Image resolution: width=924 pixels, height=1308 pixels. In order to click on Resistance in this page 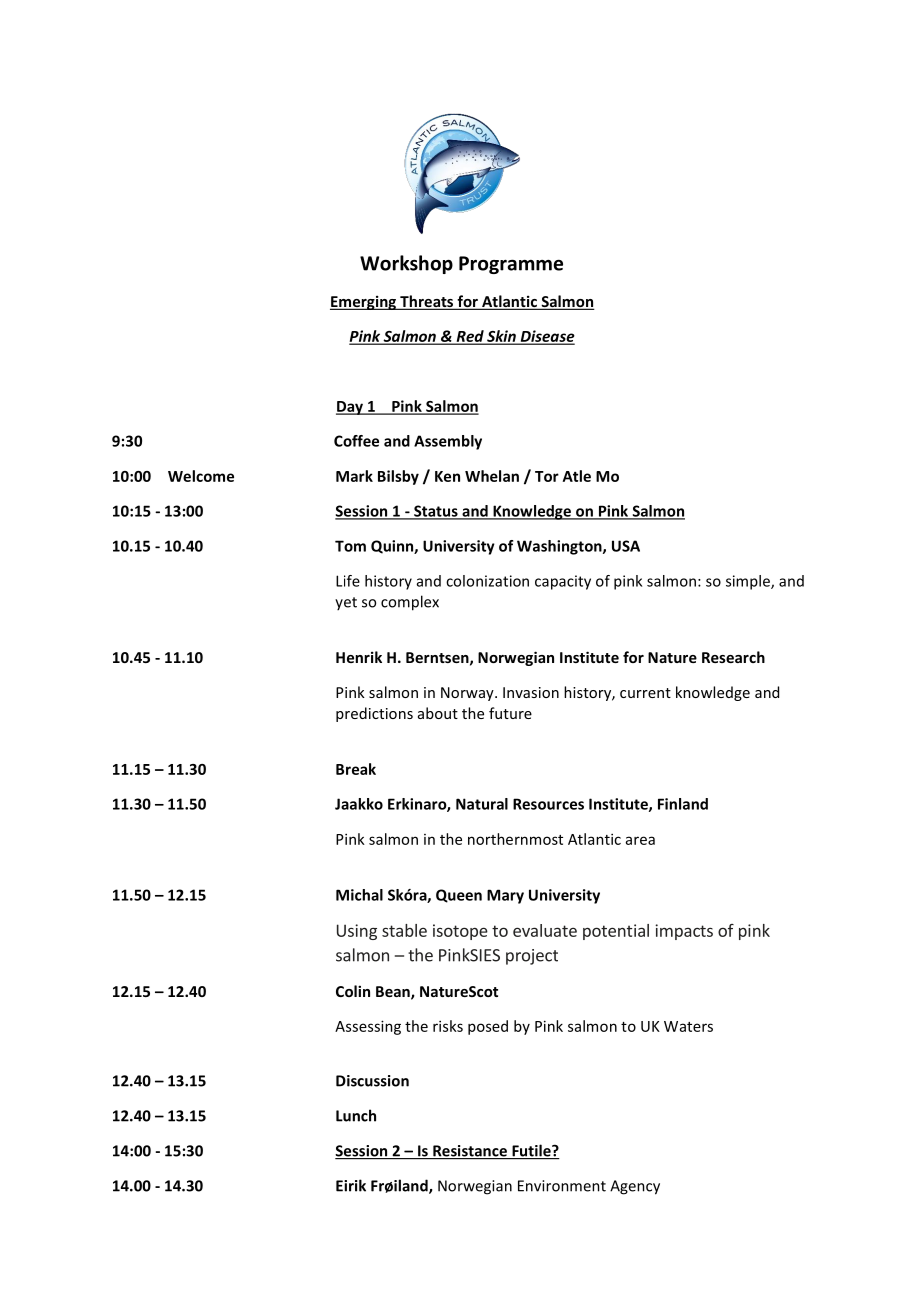, I will do `click(470, 1152)`.
